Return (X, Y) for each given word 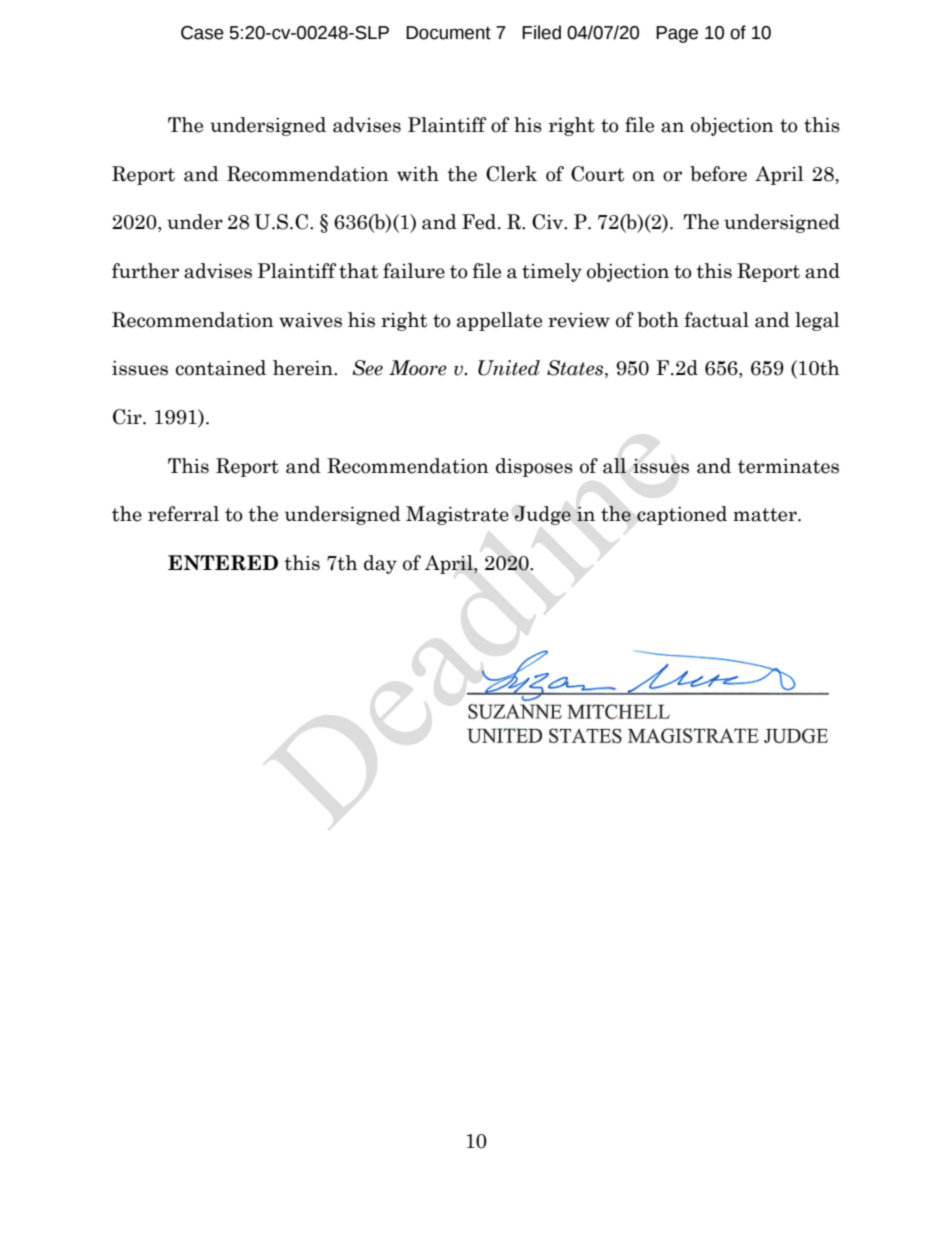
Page (677, 34)
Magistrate (457, 515)
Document (448, 33)
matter (766, 515)
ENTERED (223, 563)
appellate (499, 321)
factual (717, 320)
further (145, 271)
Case (202, 33)
